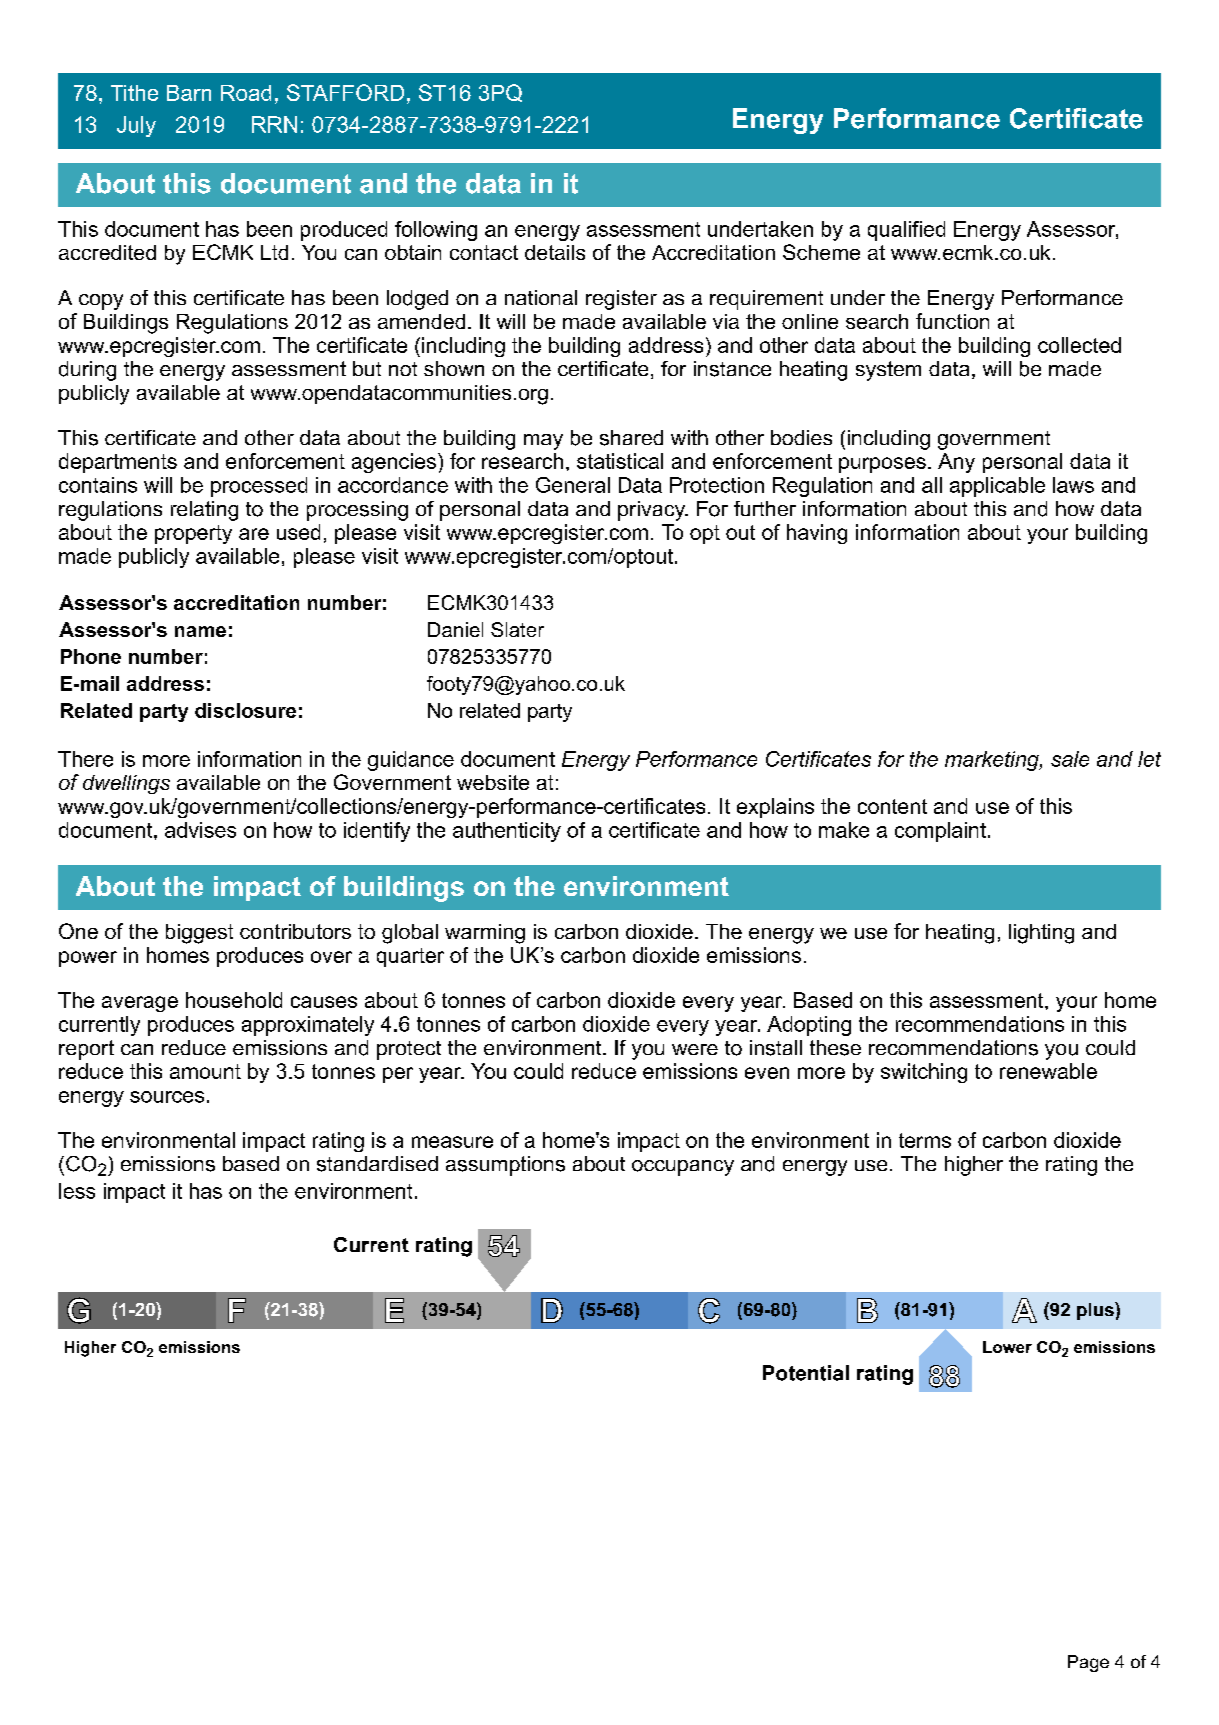 The image size is (1219, 1725). Describe the element at coordinates (1088, 1663) in the screenshot. I see `Page` at that location.
